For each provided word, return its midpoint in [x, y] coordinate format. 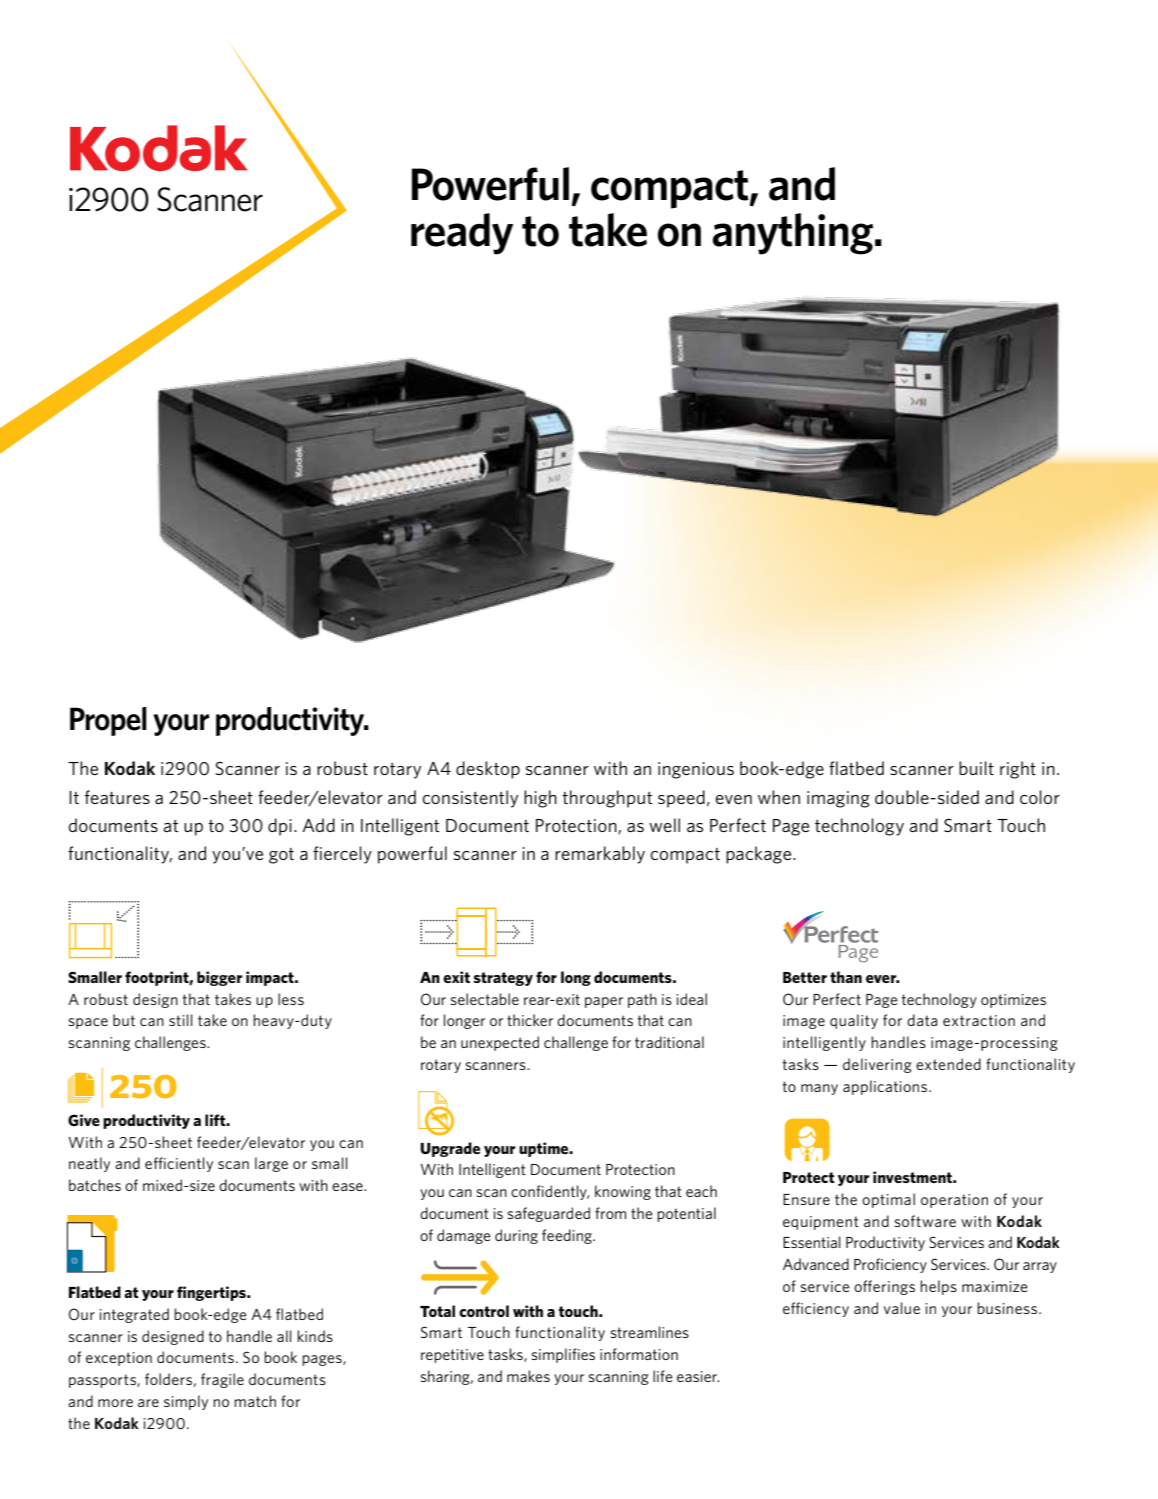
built [976, 768]
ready [462, 234]
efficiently [179, 1164]
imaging [838, 799]
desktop [488, 770]
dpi [280, 827]
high [540, 799]
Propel [108, 721]
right [1018, 770]
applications [886, 1087]
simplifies [563, 1355]
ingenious [696, 770]
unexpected [500, 1043]
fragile [222, 1380]
